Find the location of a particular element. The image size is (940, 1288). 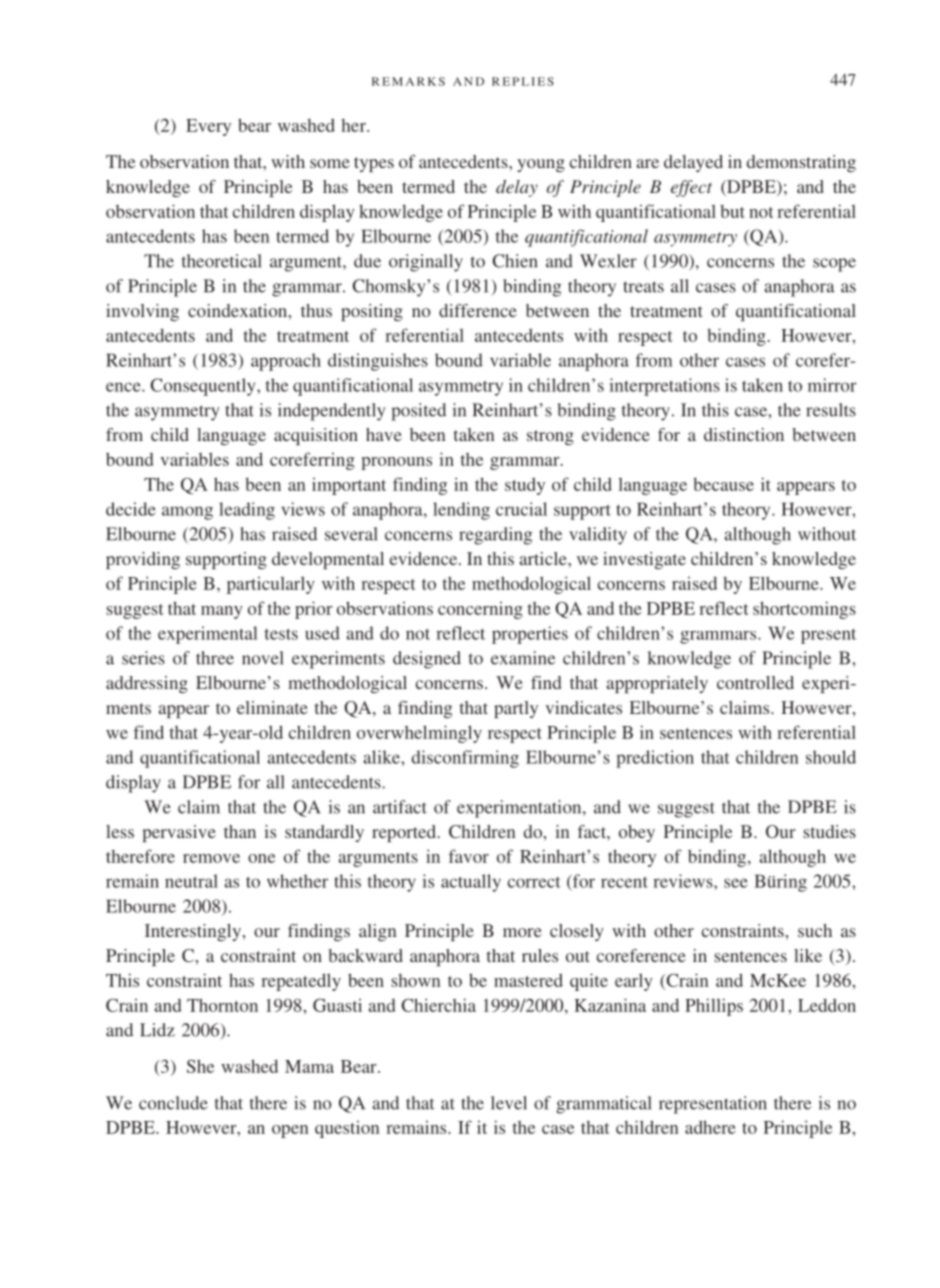

many is located at coordinates (222, 612).
